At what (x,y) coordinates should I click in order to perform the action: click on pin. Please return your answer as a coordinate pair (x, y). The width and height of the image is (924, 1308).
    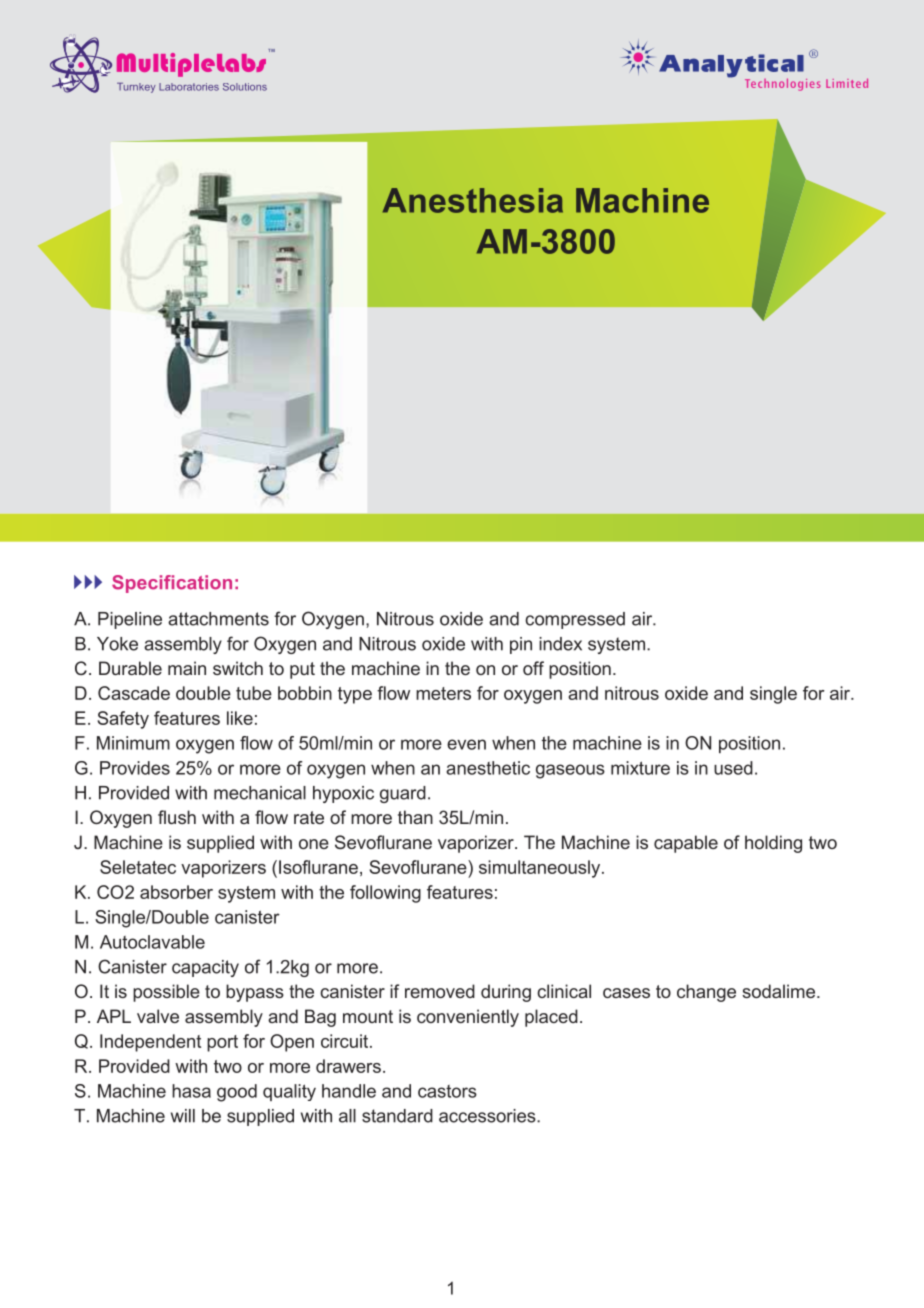
    Looking at the image, I should click on (521, 645).
